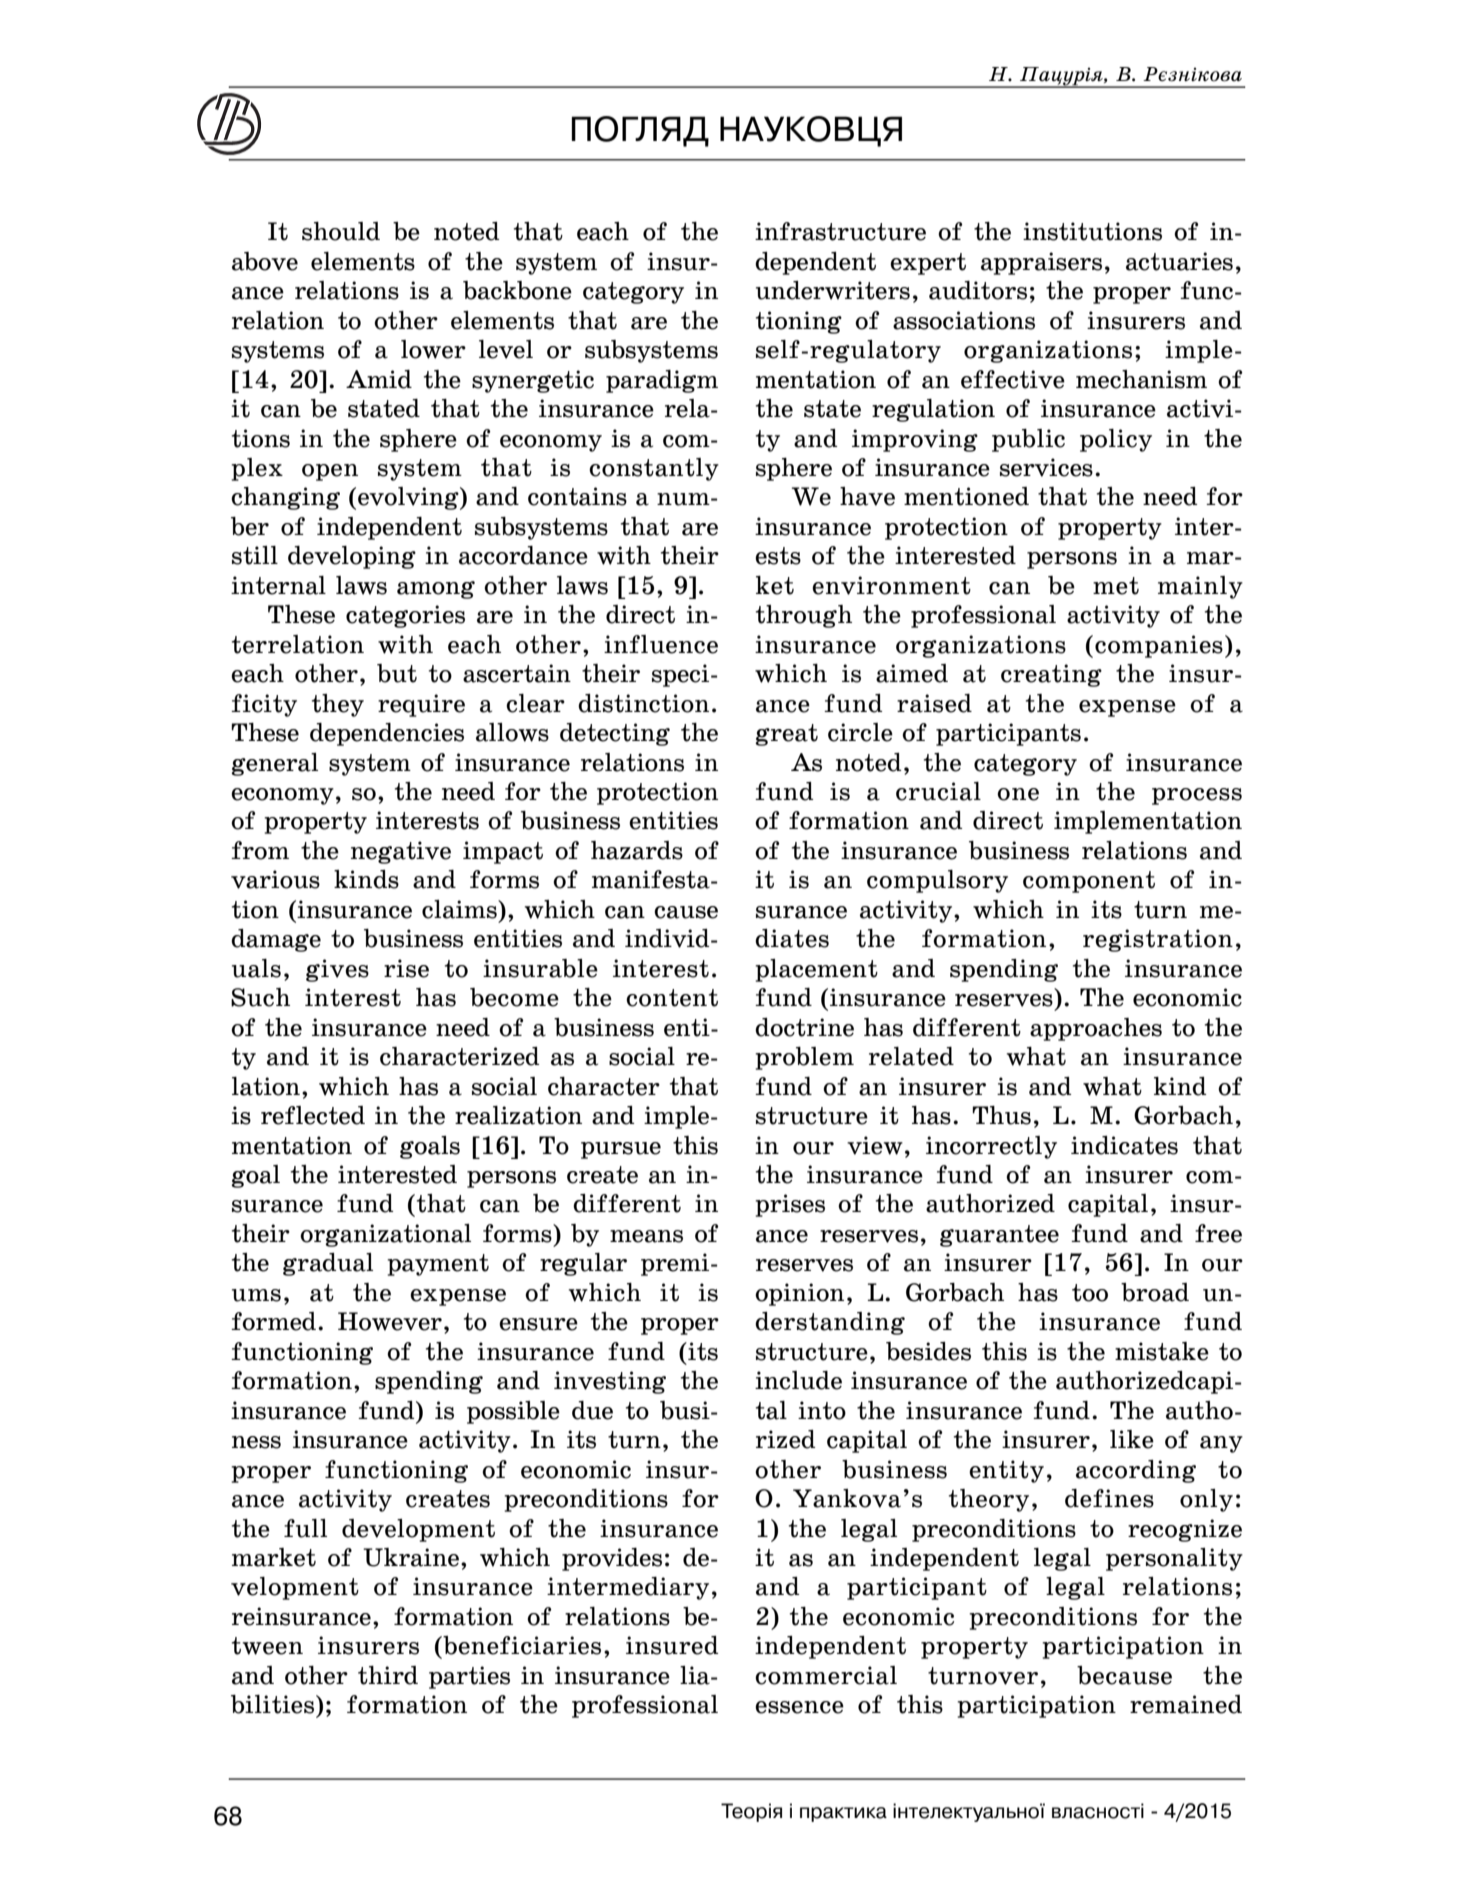 The height and width of the screenshot is (1888, 1474). I want to click on However, so click(390, 1321).
